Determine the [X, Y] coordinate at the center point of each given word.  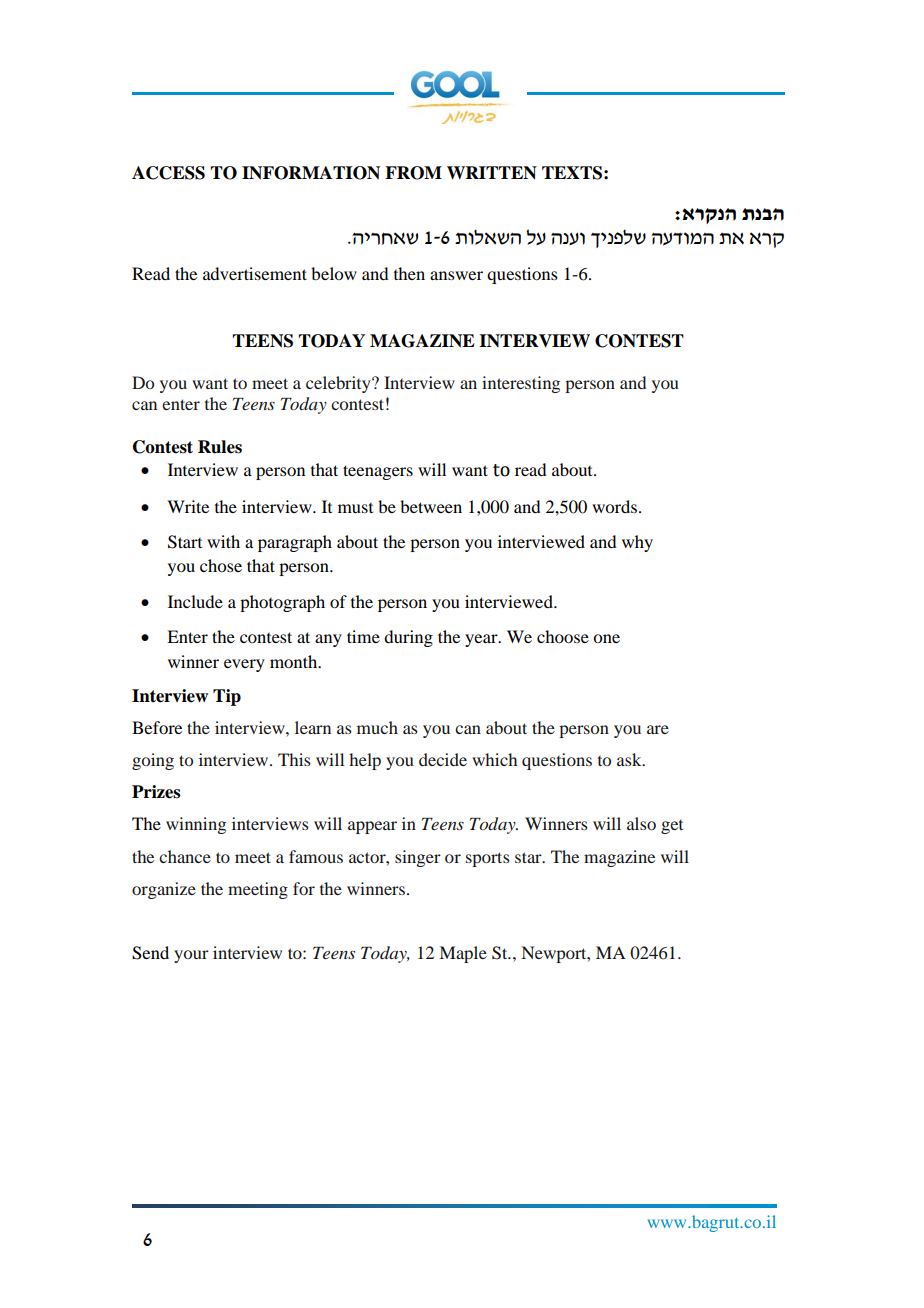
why [637, 543]
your [191, 956]
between [431, 506]
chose [221, 565]
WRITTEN [492, 173]
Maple [463, 954]
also [641, 823]
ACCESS [168, 173]
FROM [413, 173]
